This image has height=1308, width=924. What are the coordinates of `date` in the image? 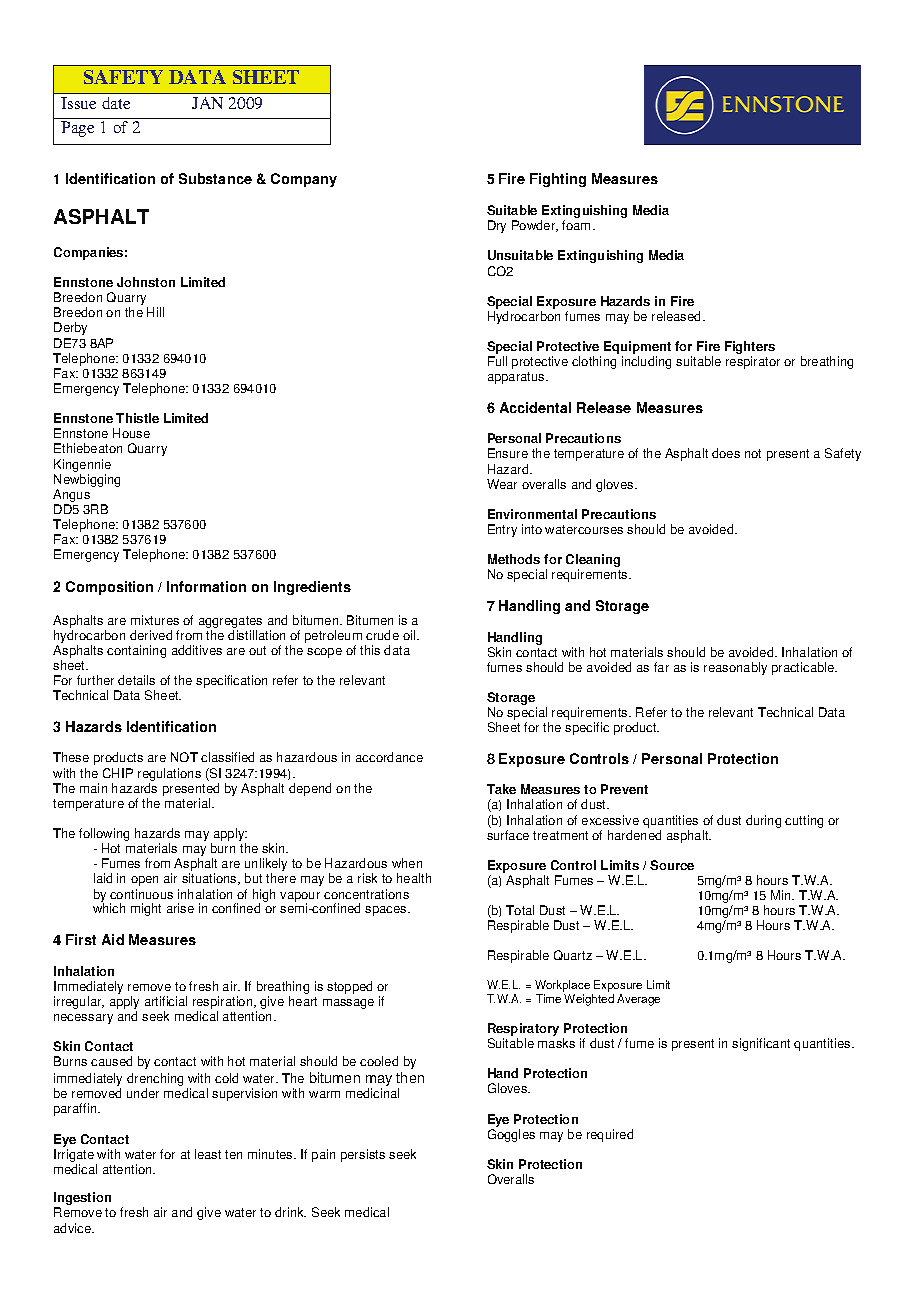 It's located at (116, 103).
